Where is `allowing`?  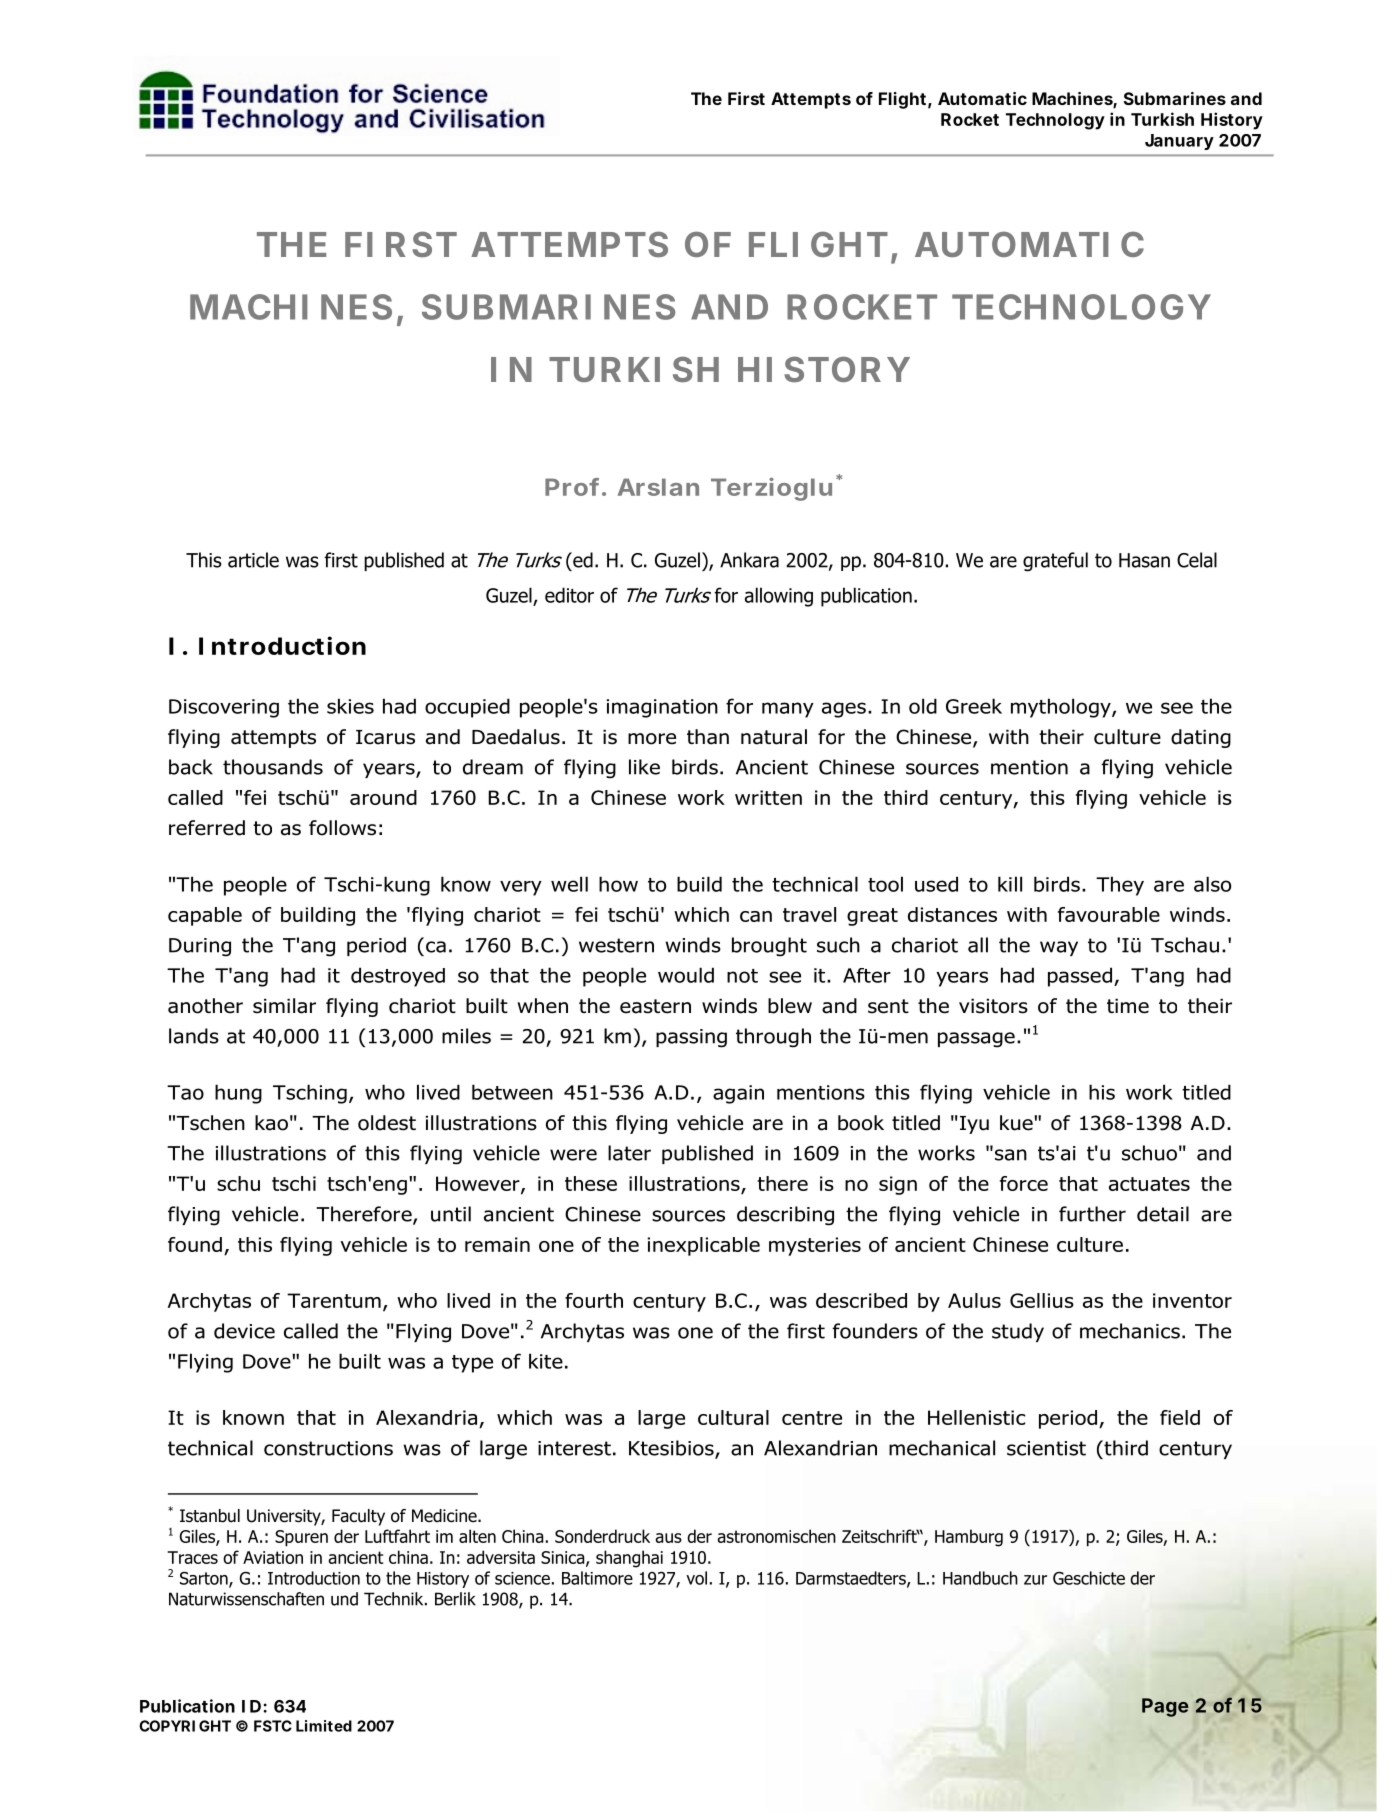 allowing is located at coordinates (779, 597).
